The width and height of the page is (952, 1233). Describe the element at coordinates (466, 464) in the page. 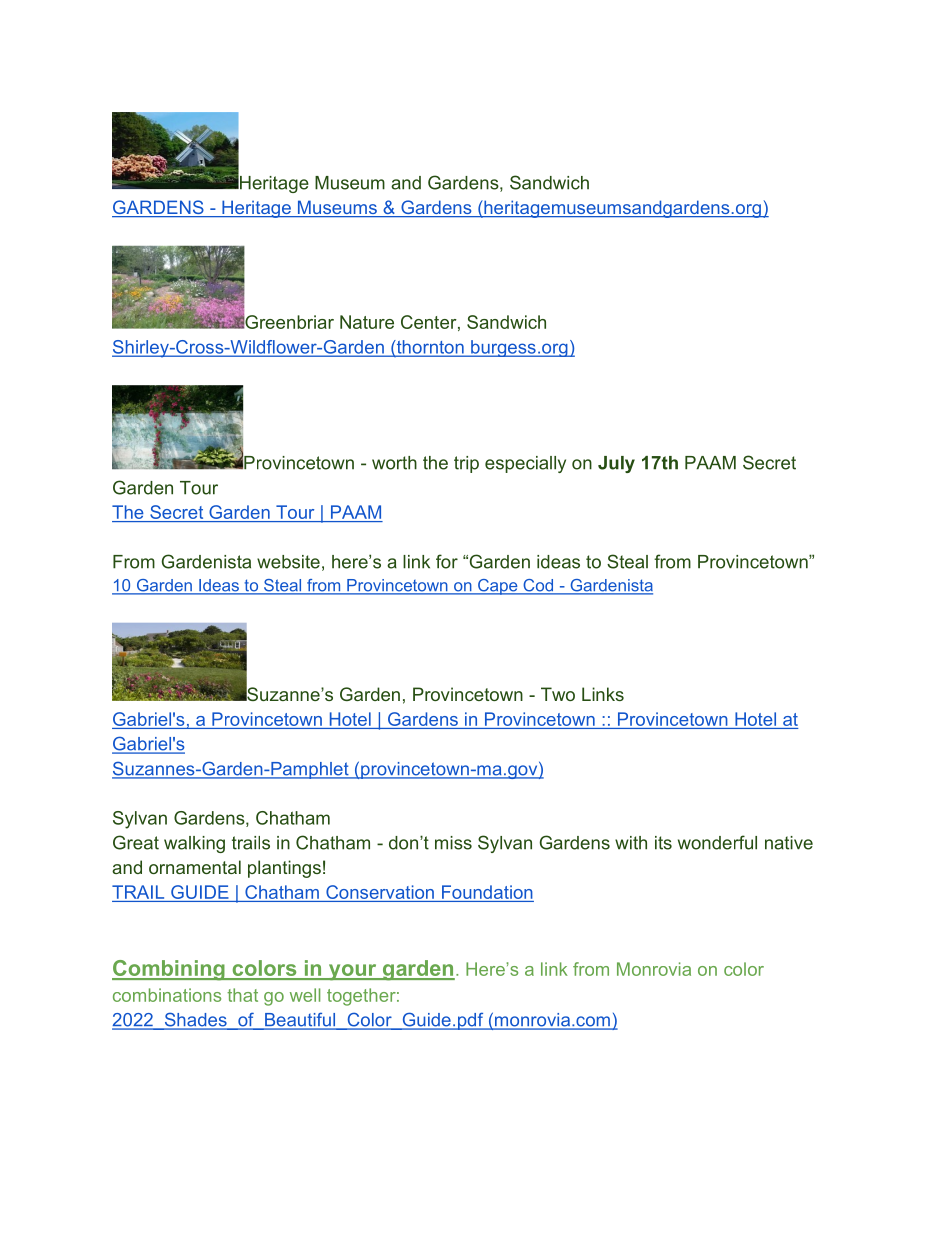

I see `trip` at that location.
